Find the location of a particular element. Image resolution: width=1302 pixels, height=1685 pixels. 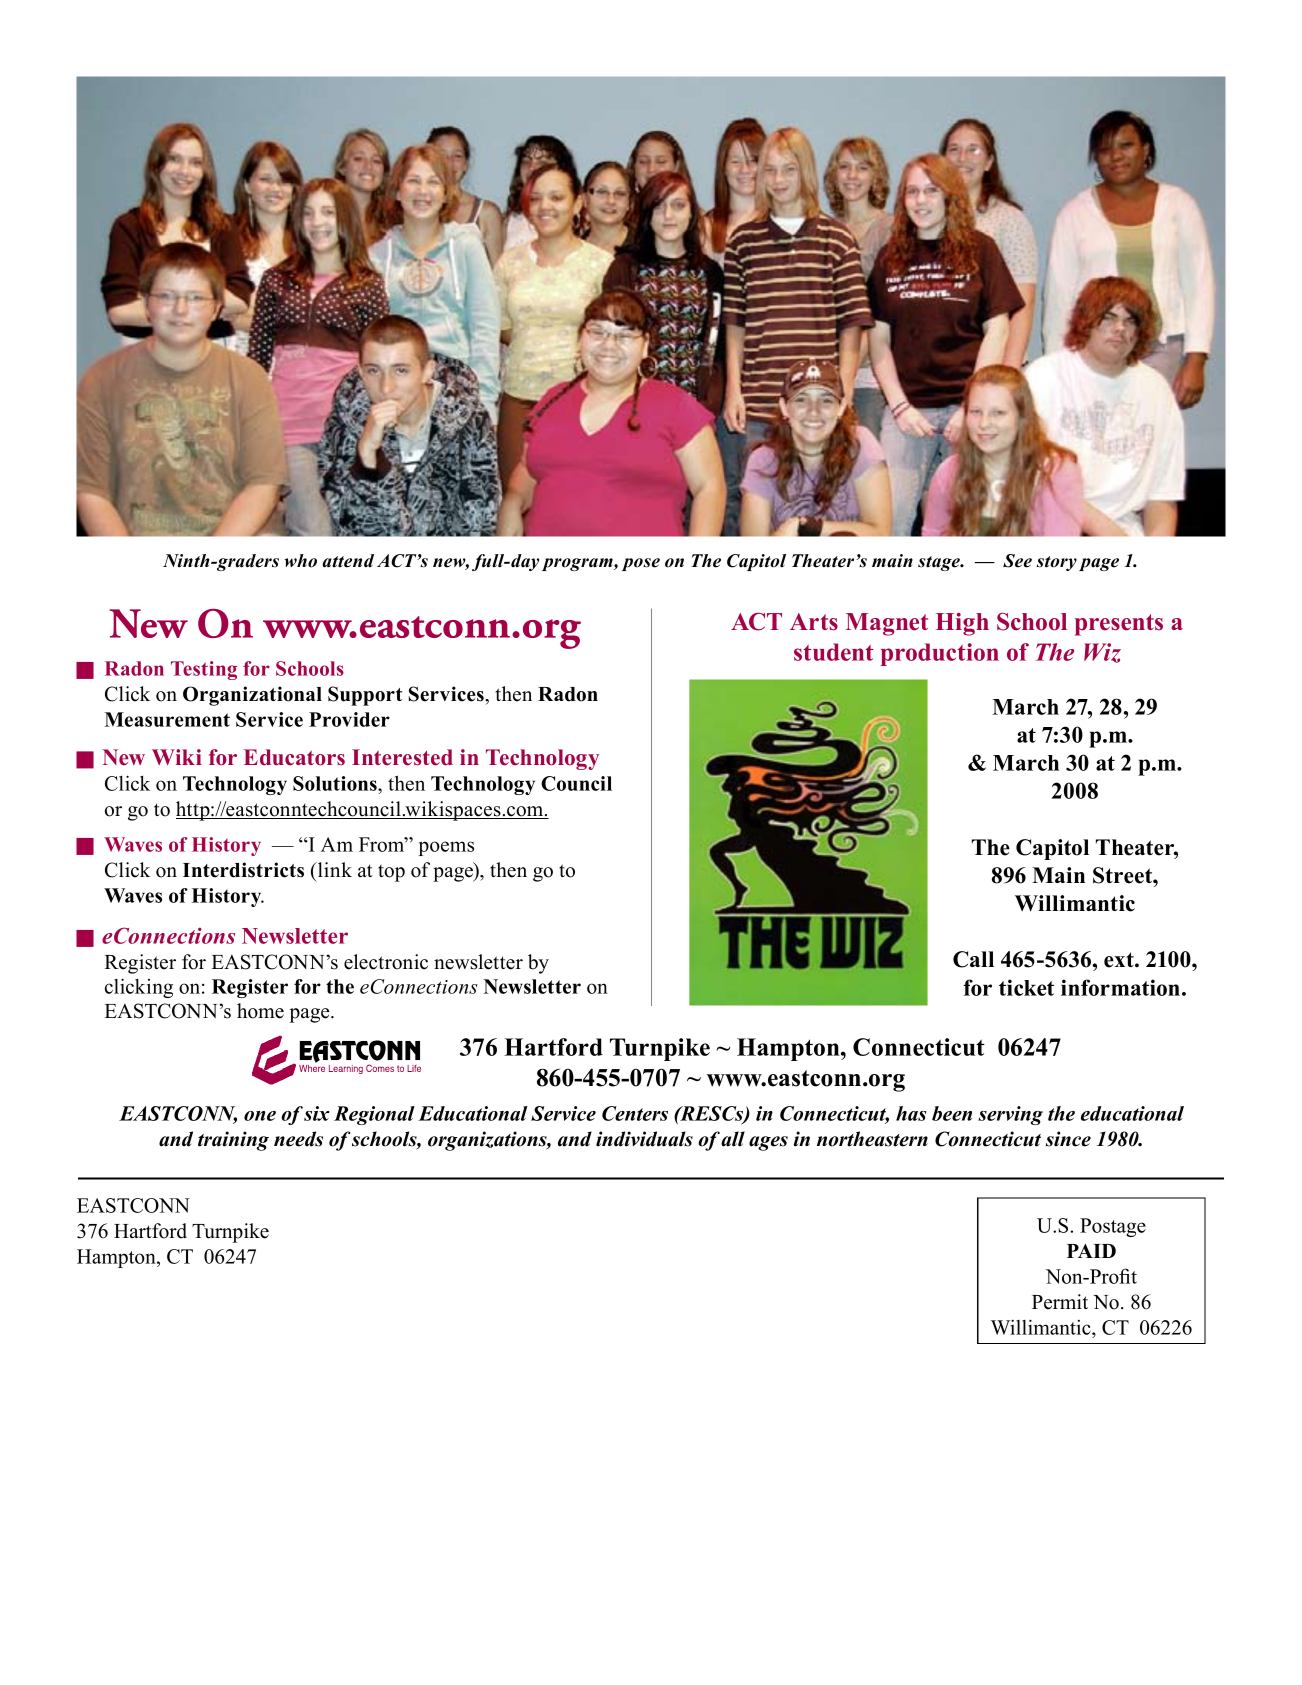

electronic is located at coordinates (386, 962).
